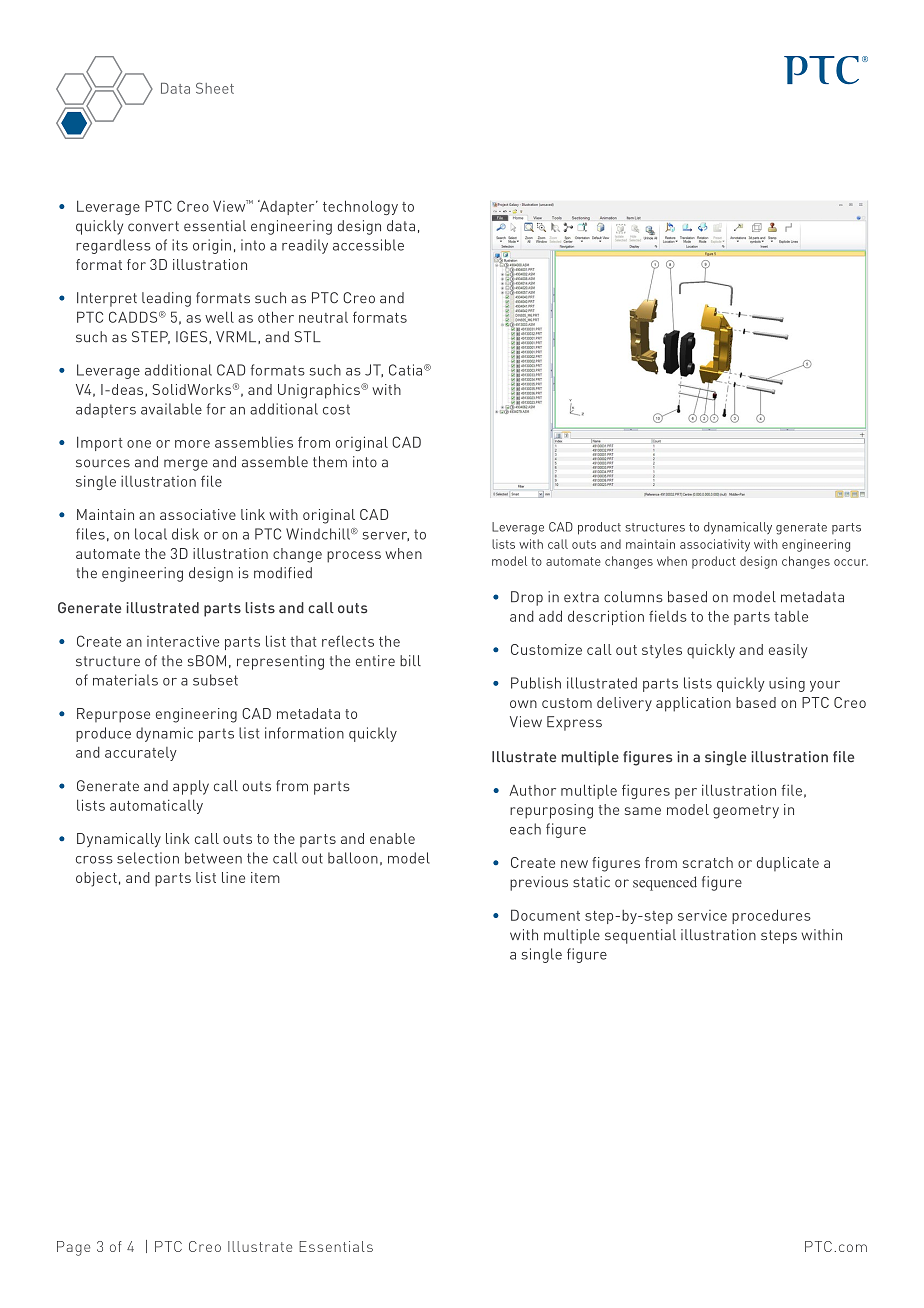  Describe the element at coordinates (198, 514) in the document. I see `associative` at that location.
